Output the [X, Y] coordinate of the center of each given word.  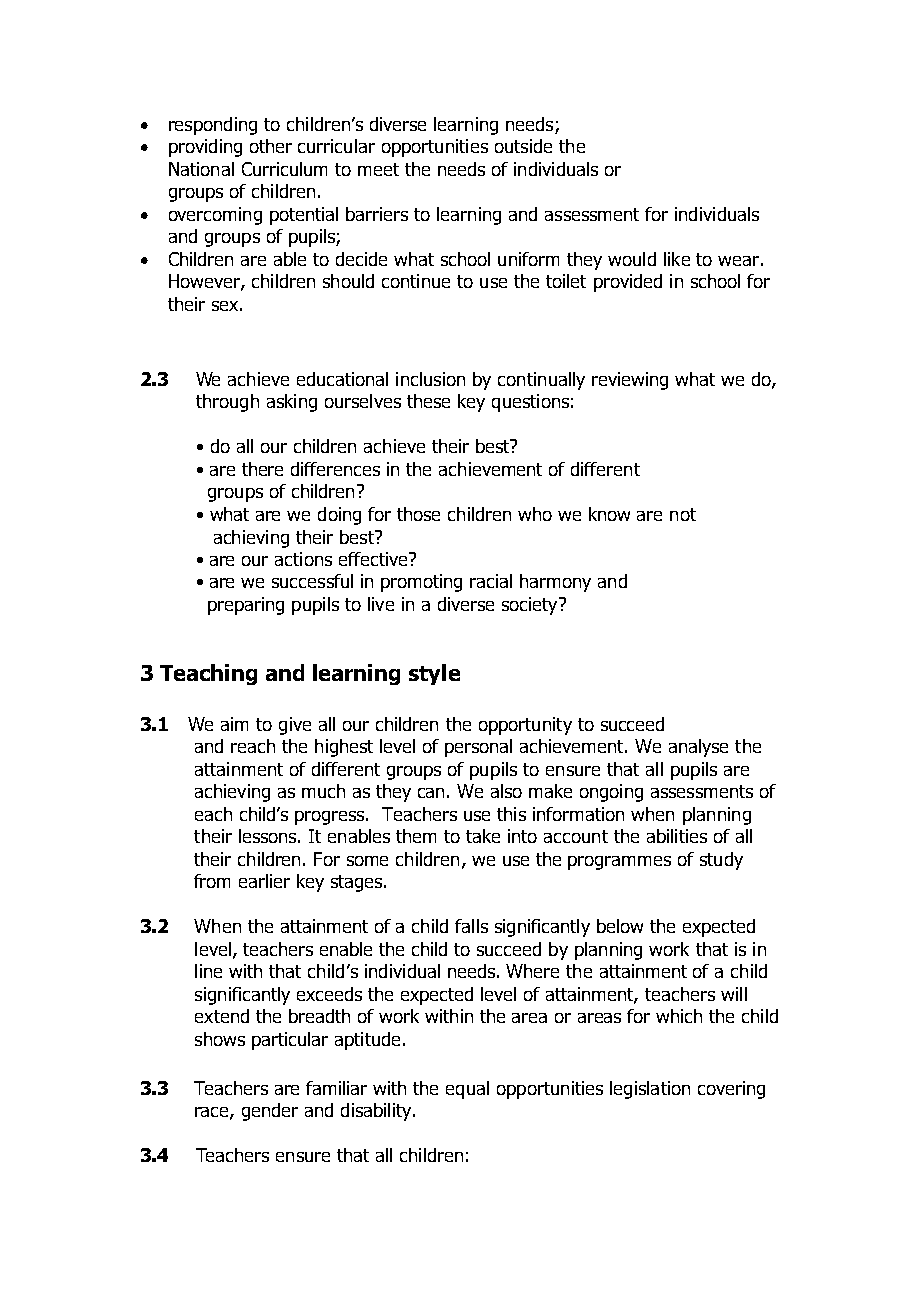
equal [467, 1090]
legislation [650, 1090]
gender [270, 1112]
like [677, 259]
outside [523, 146]
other [271, 146]
